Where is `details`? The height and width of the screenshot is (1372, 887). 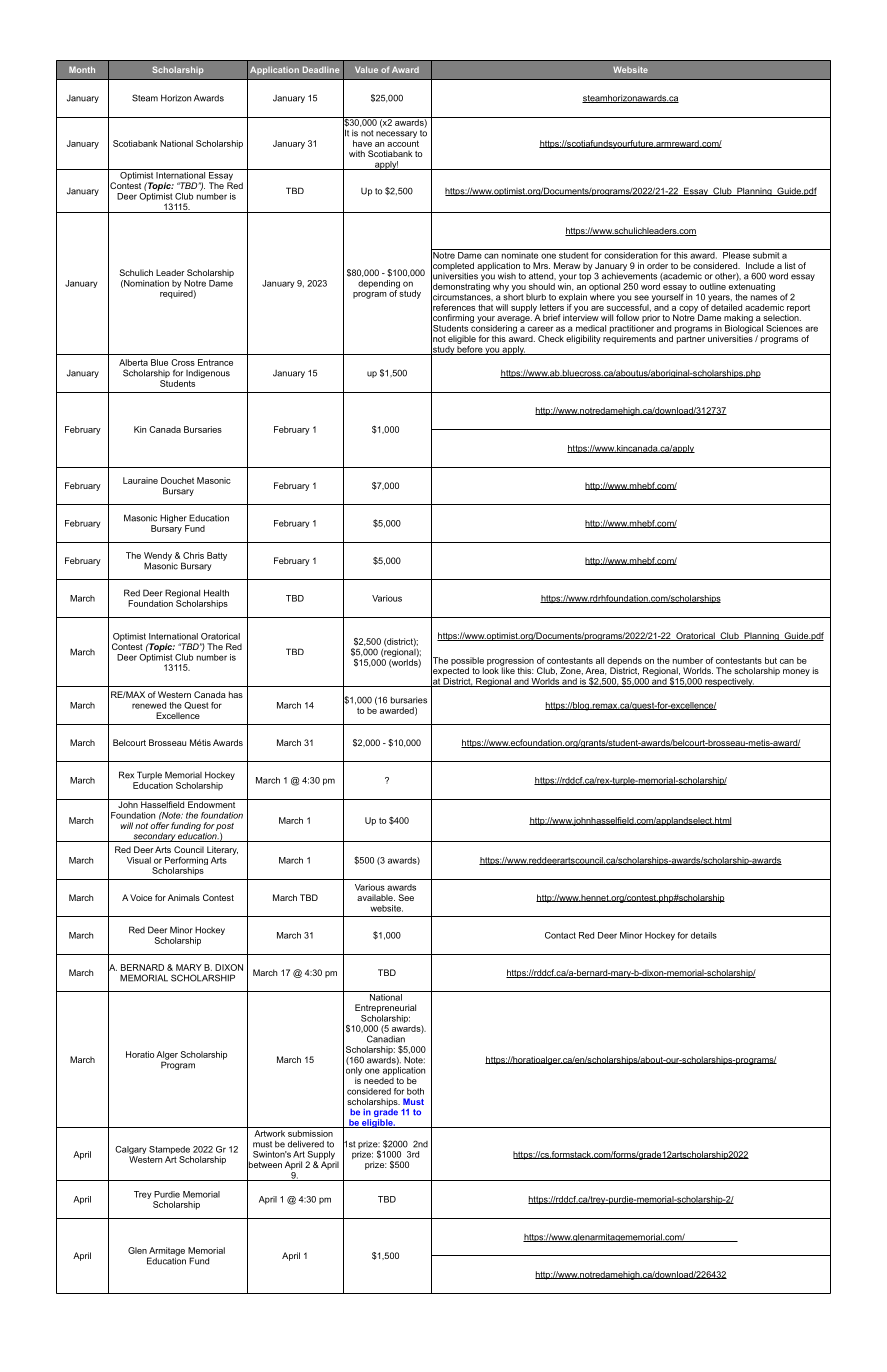 details is located at coordinates (704, 935).
